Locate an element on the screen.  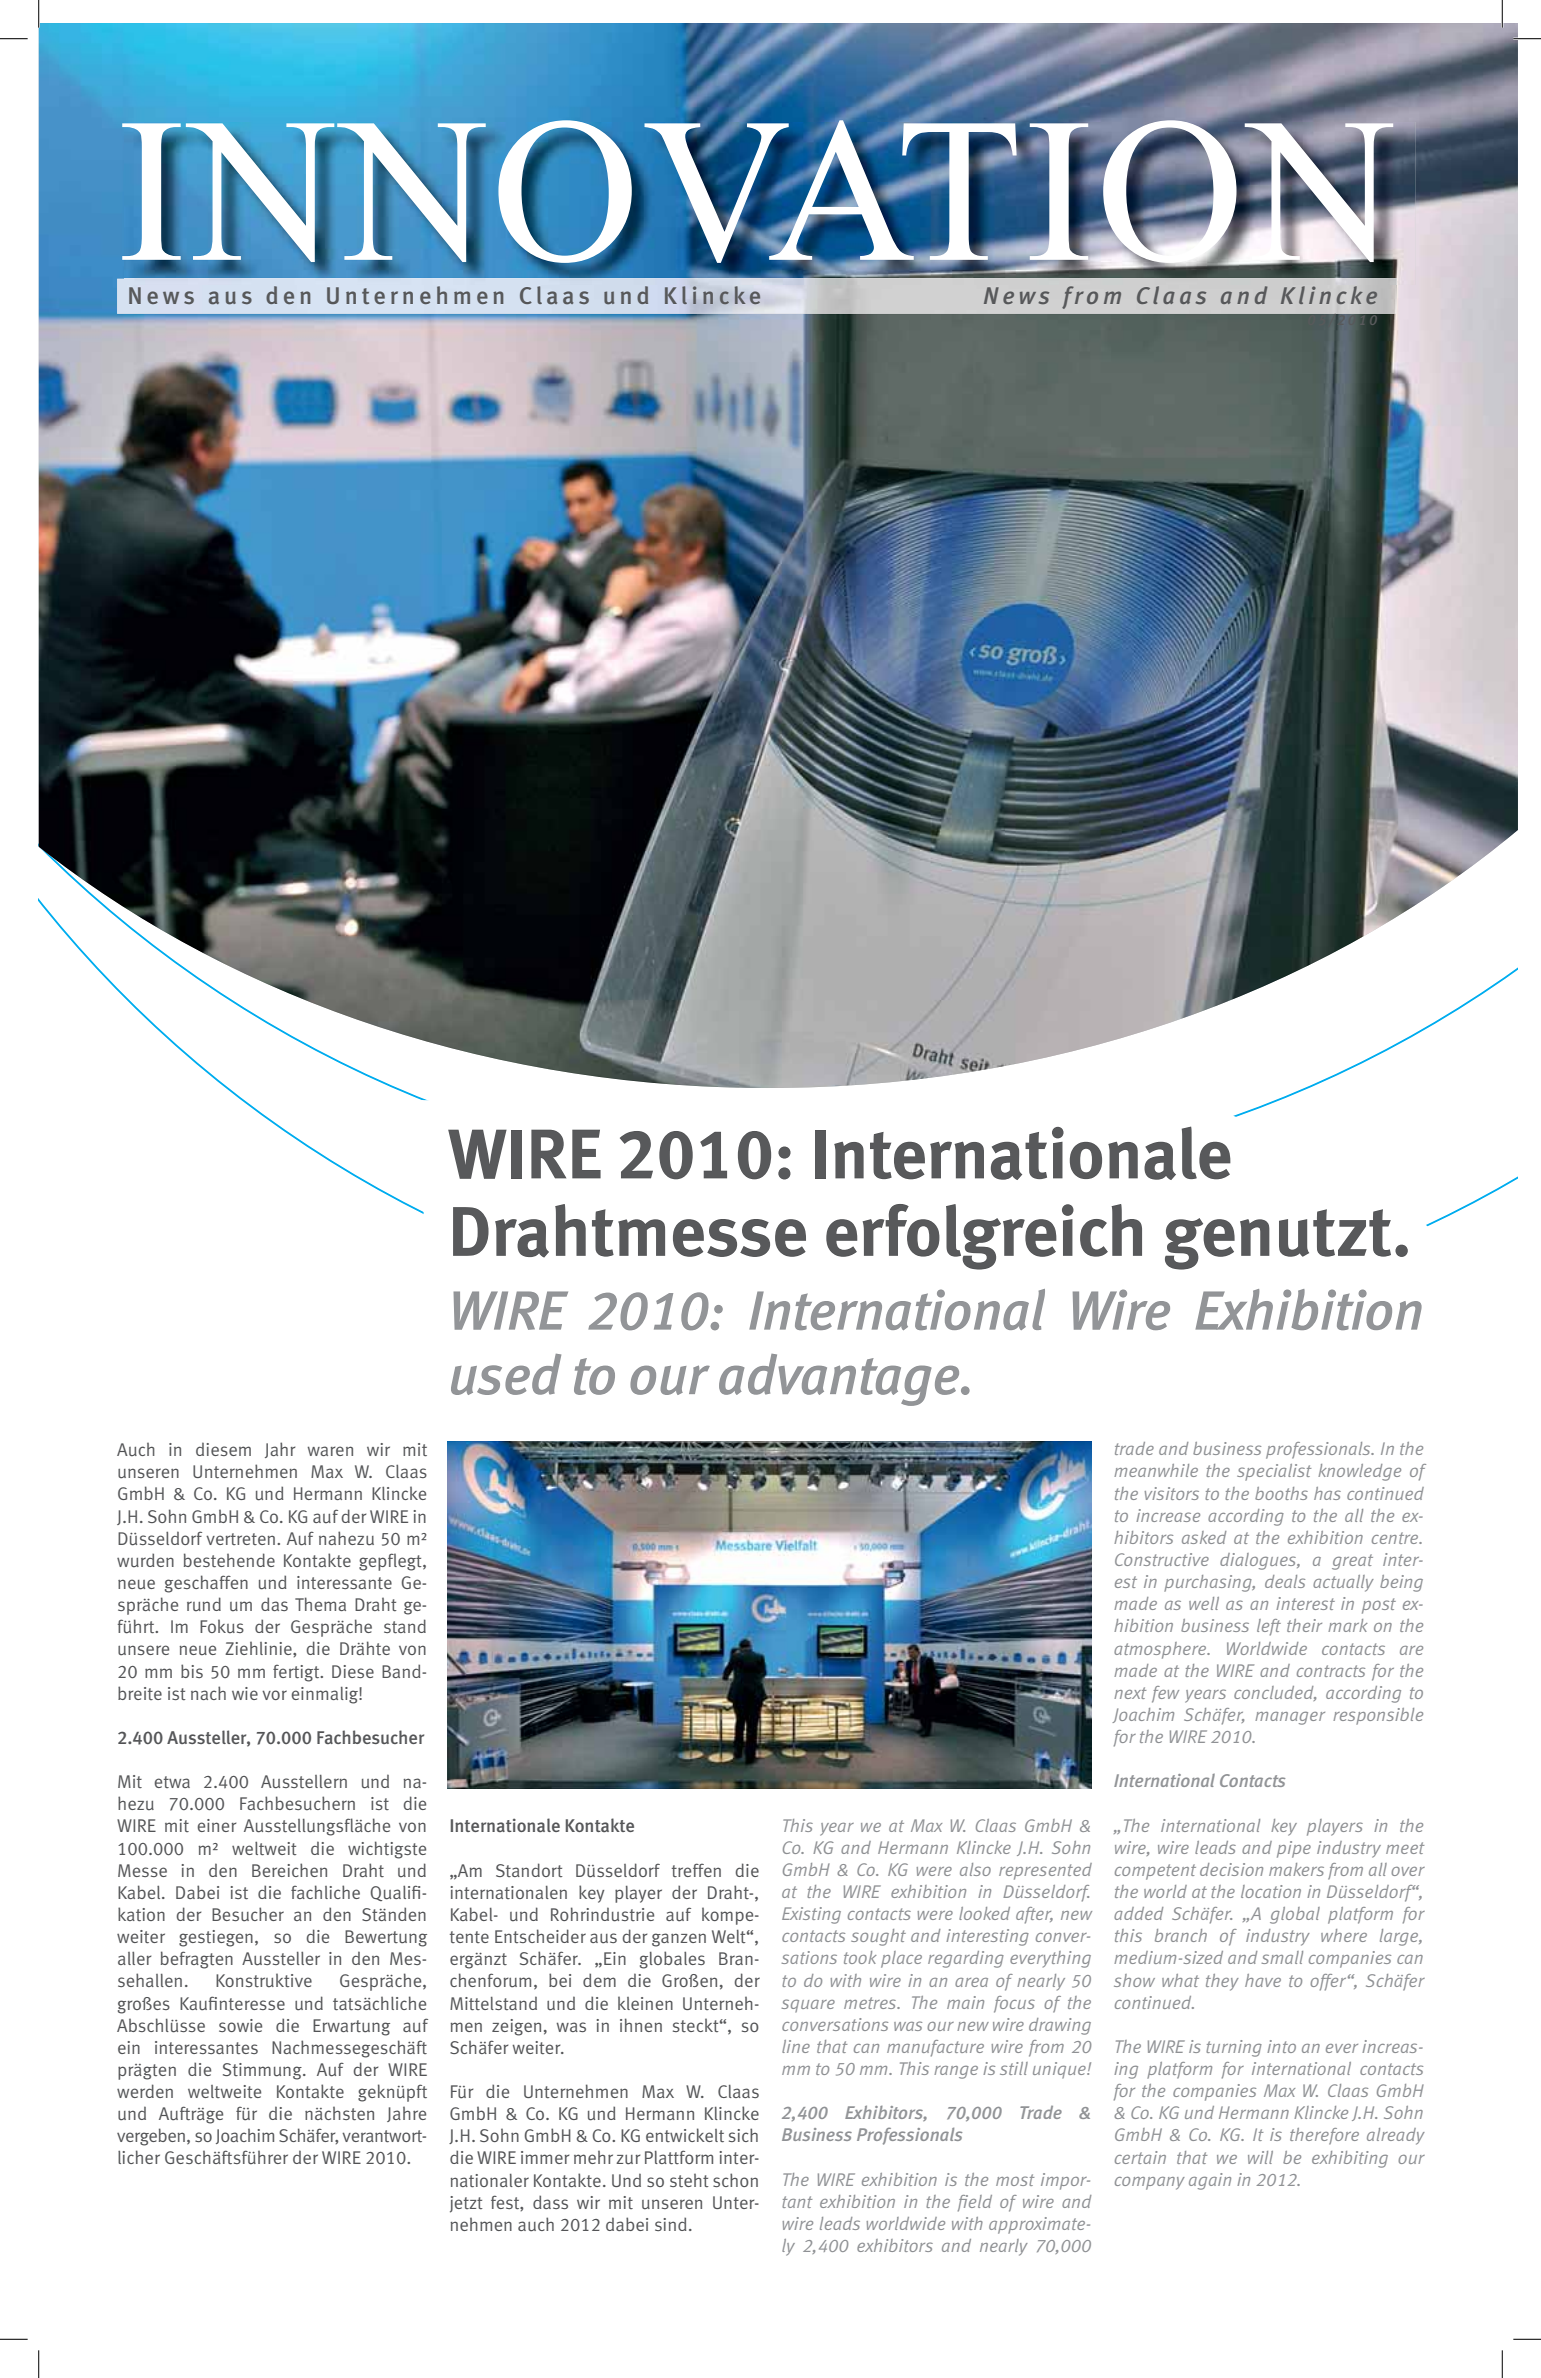
also is located at coordinates (975, 1869).
